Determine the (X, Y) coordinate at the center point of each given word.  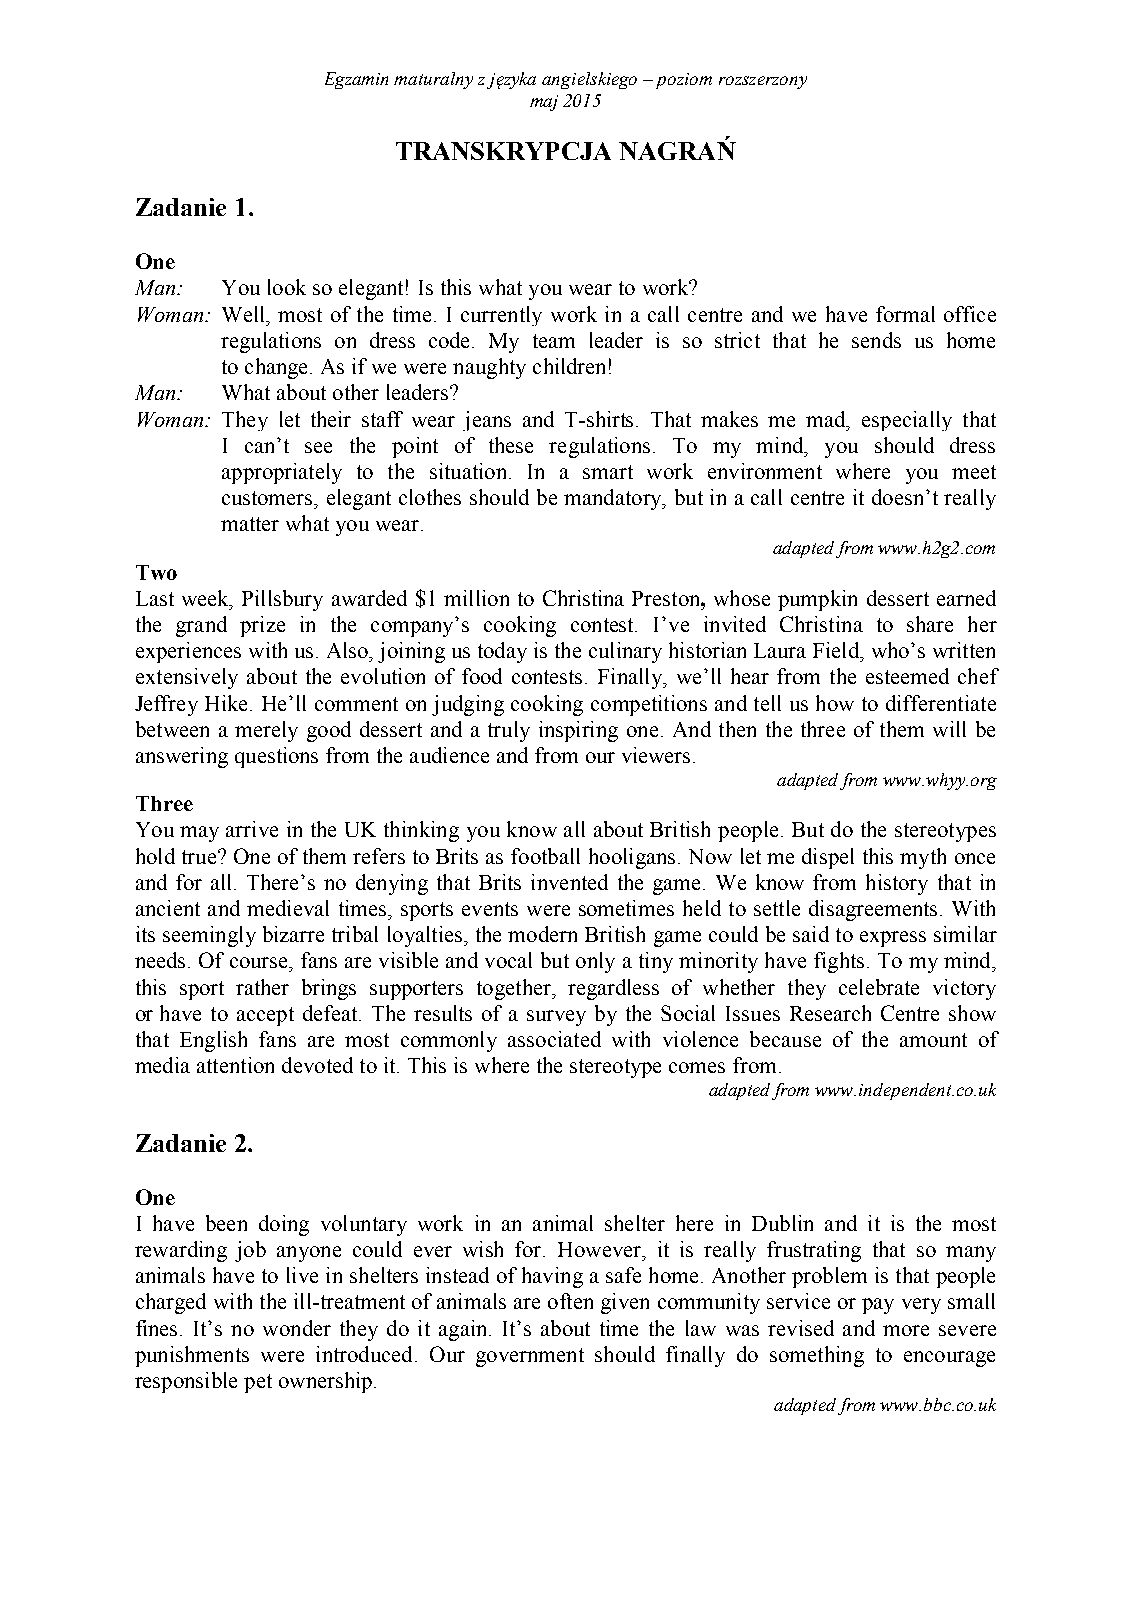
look (287, 287)
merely (266, 731)
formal (905, 314)
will (949, 729)
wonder (297, 1328)
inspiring (578, 731)
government (530, 1357)
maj (544, 103)
